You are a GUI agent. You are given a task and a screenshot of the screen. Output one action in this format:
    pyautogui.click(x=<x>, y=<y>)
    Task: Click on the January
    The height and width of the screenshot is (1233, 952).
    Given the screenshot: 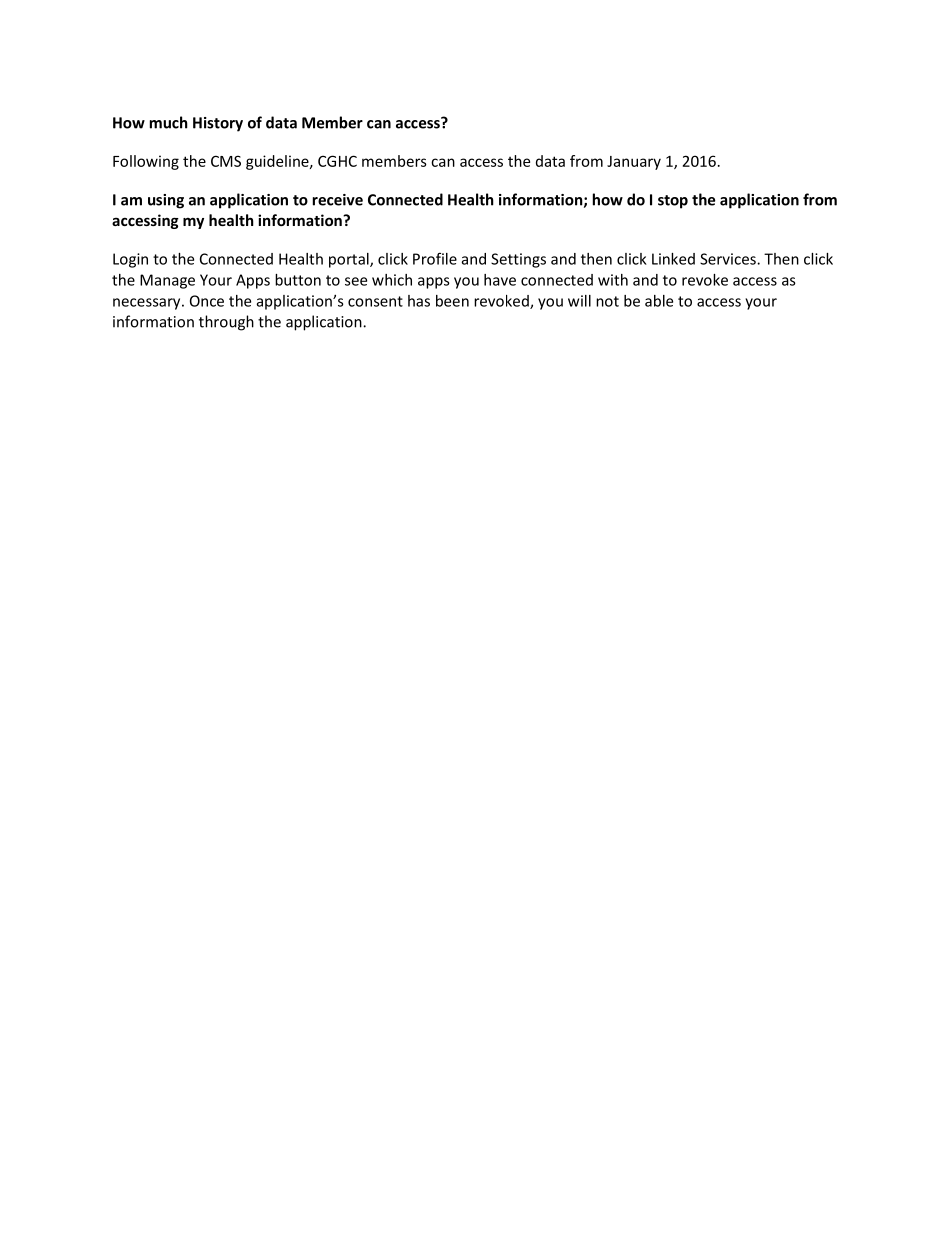 What is the action you would take?
    pyautogui.click(x=634, y=163)
